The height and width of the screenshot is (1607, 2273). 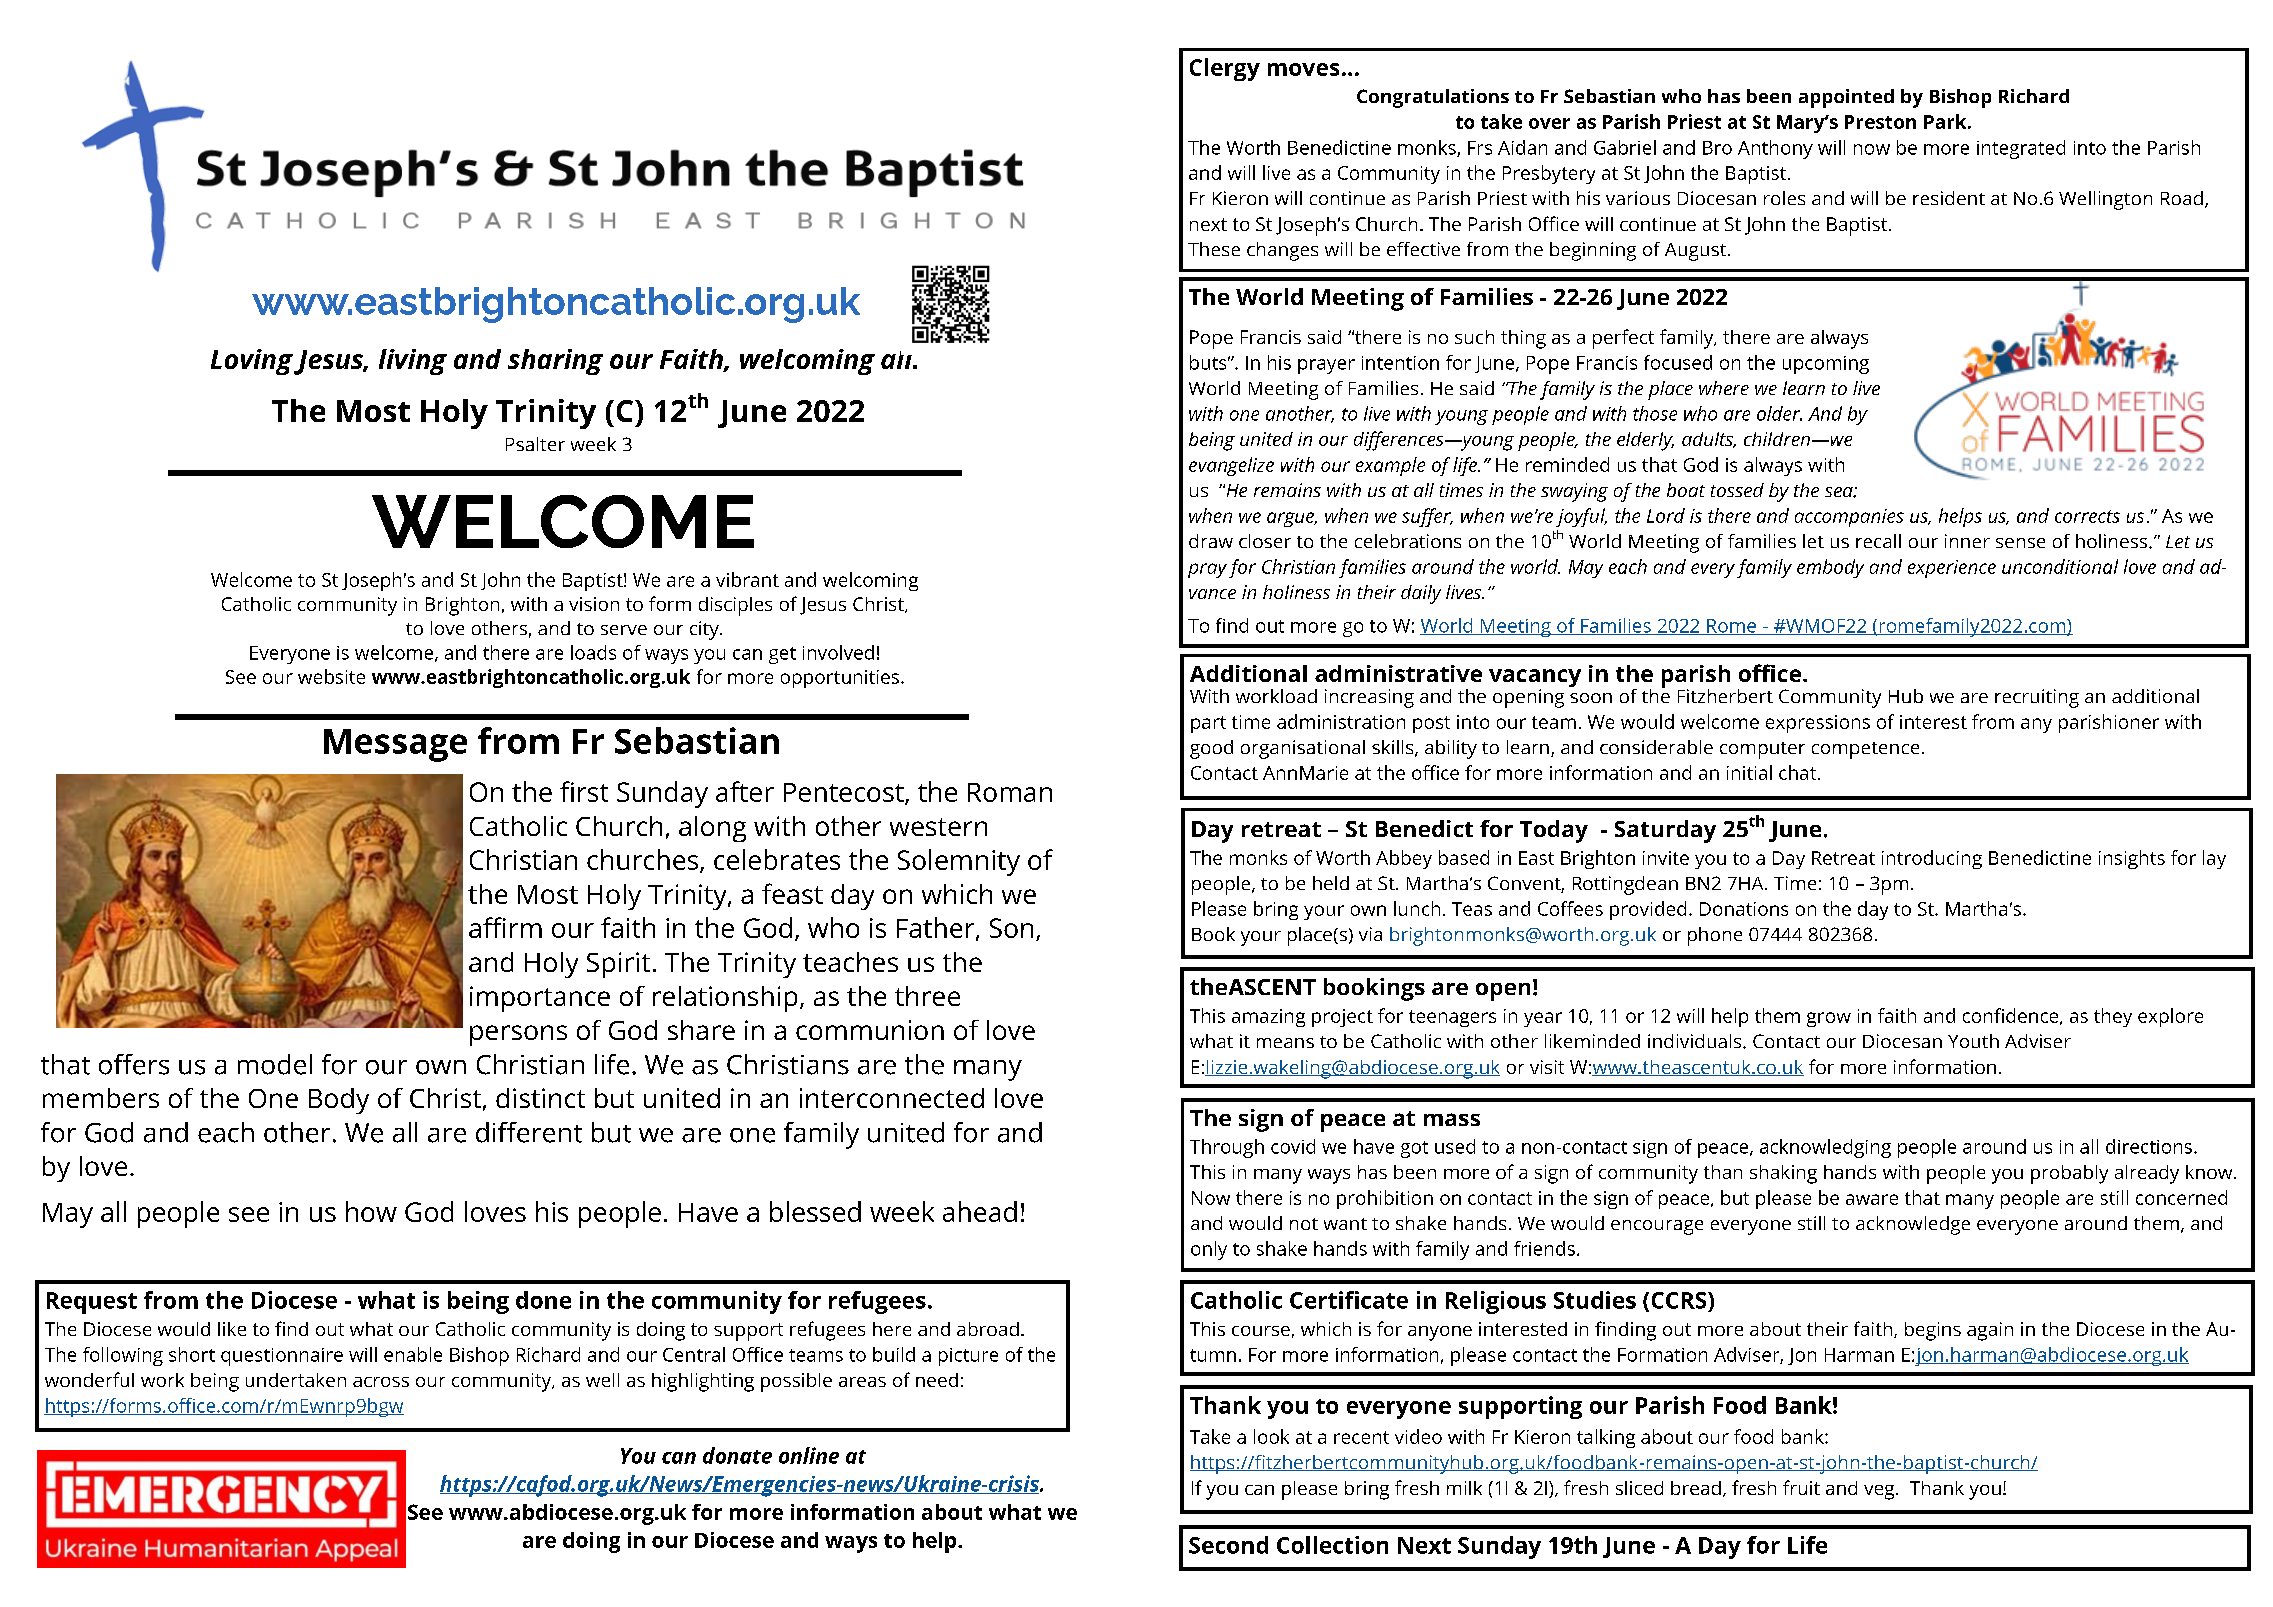 What do you see at coordinates (413, 362) in the screenshot?
I see `living` at bounding box center [413, 362].
